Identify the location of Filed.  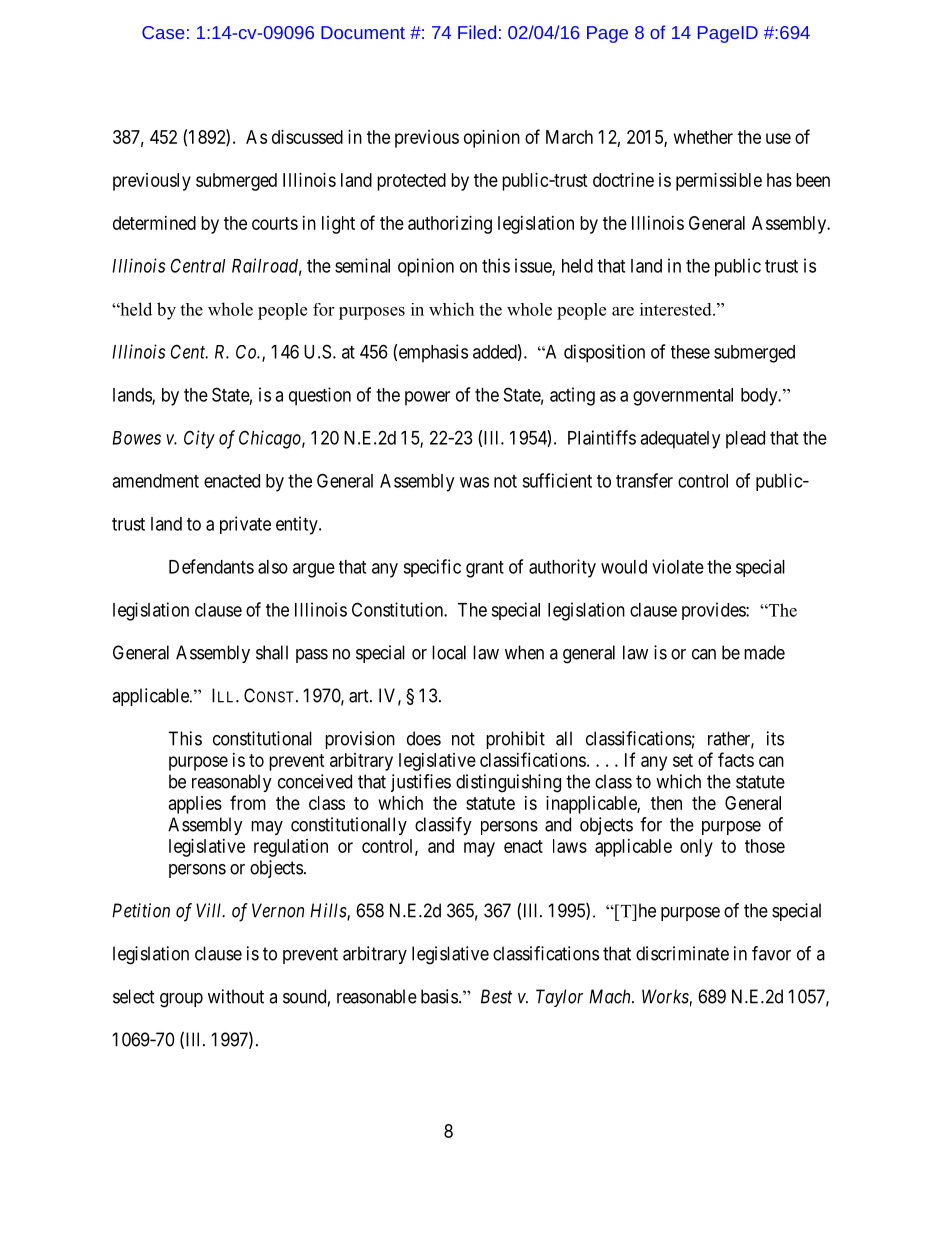
(477, 32).
